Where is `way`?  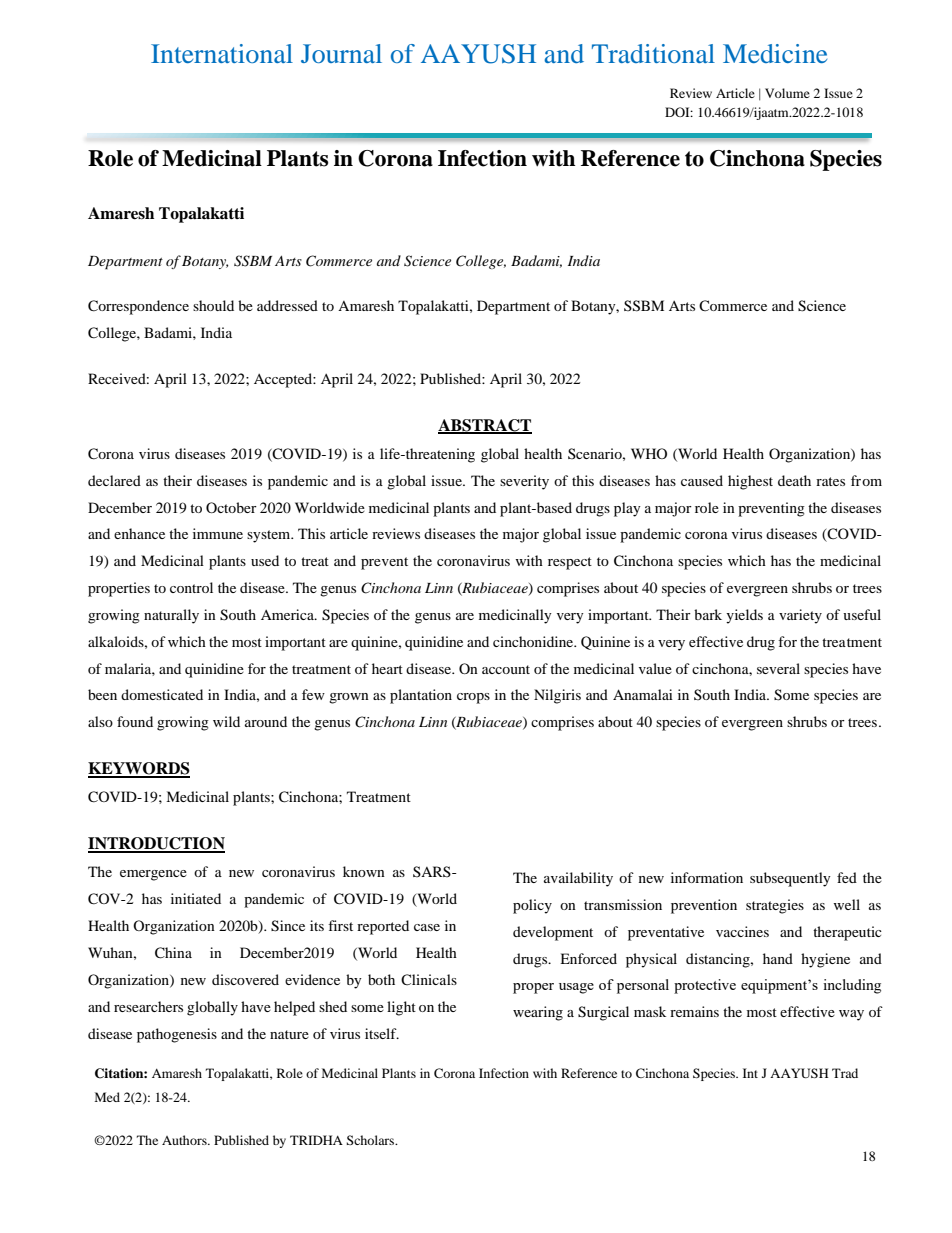
way is located at coordinates (851, 1015).
